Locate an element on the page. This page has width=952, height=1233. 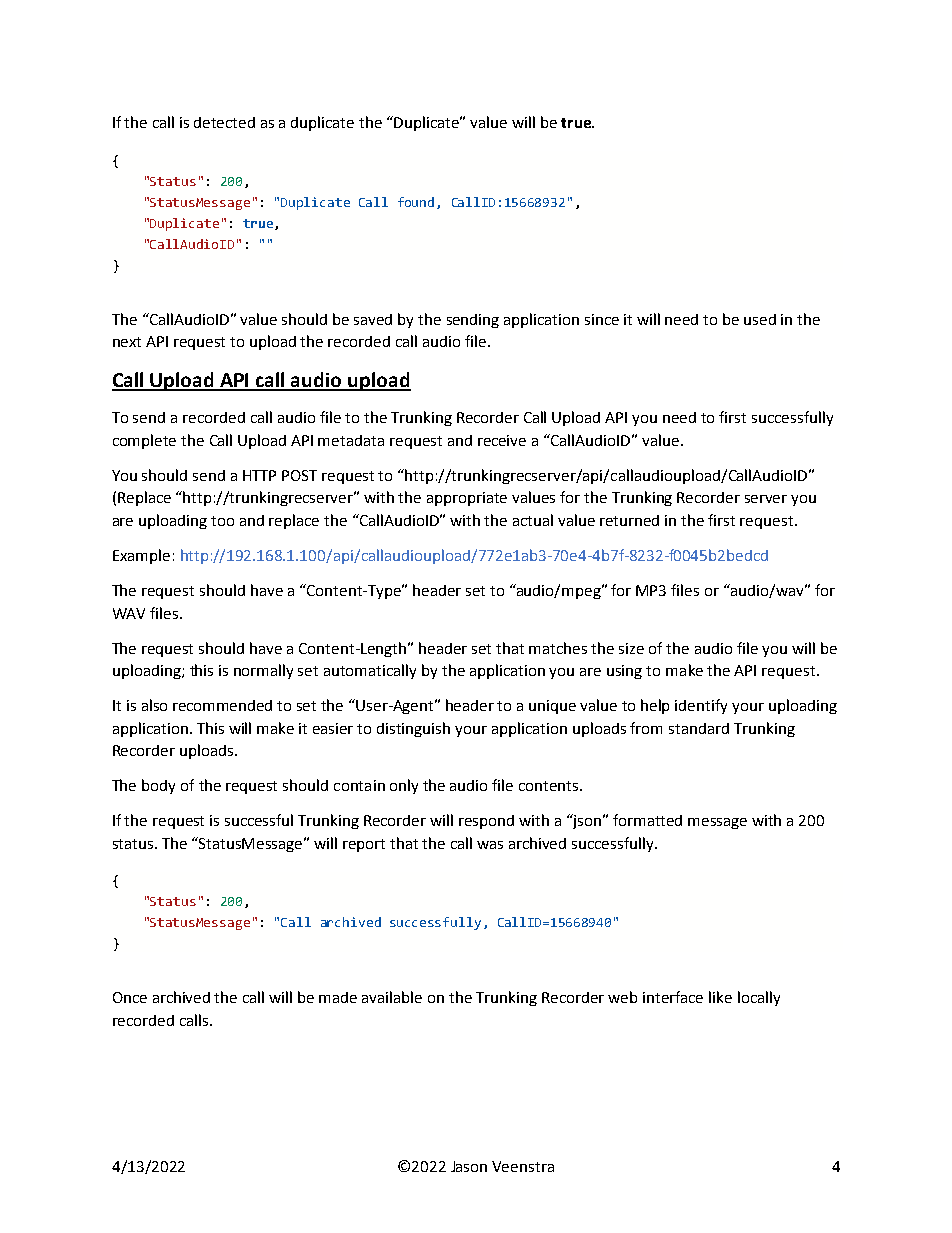
distinguish is located at coordinates (413, 729).
